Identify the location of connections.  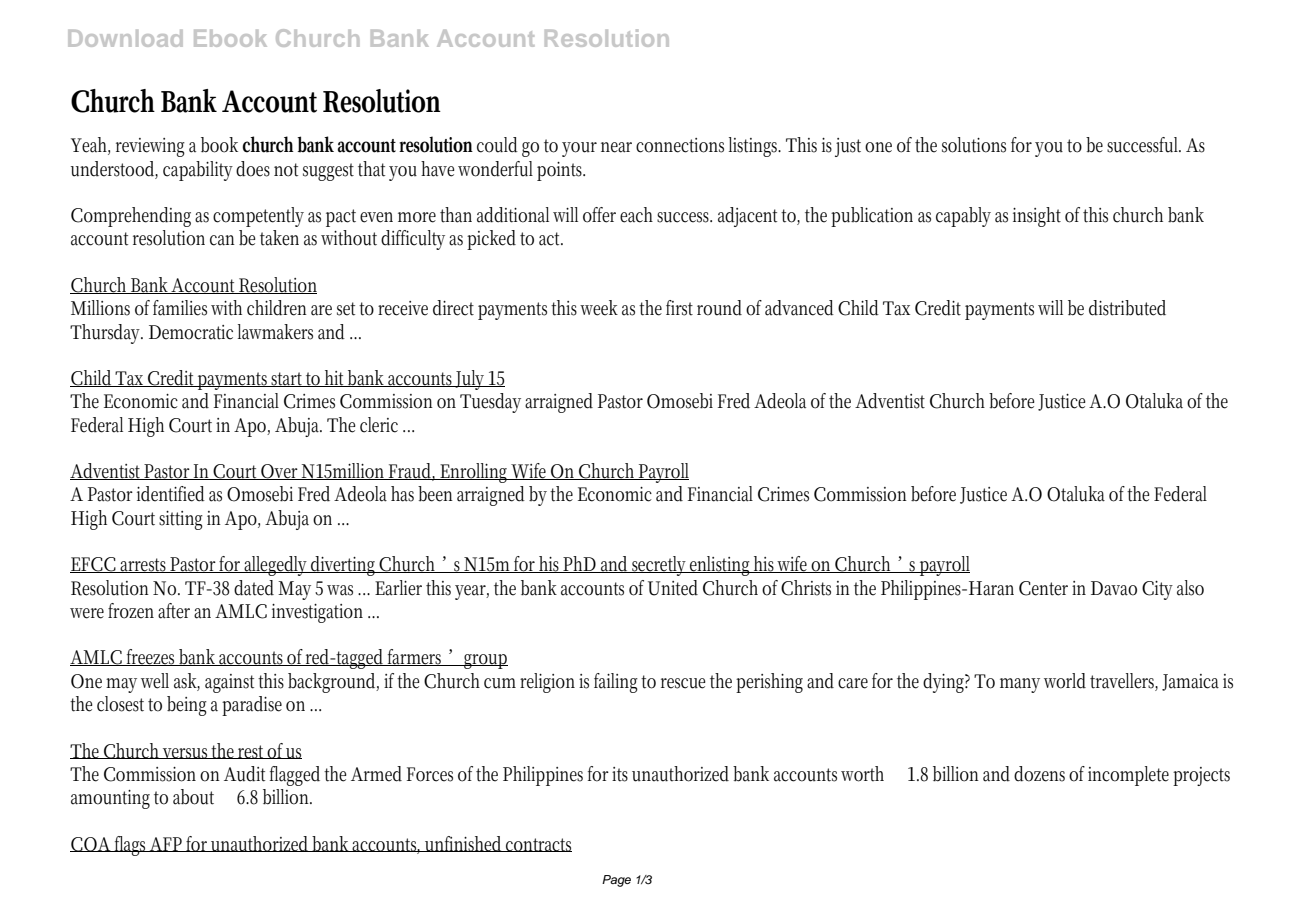
(680, 145).
